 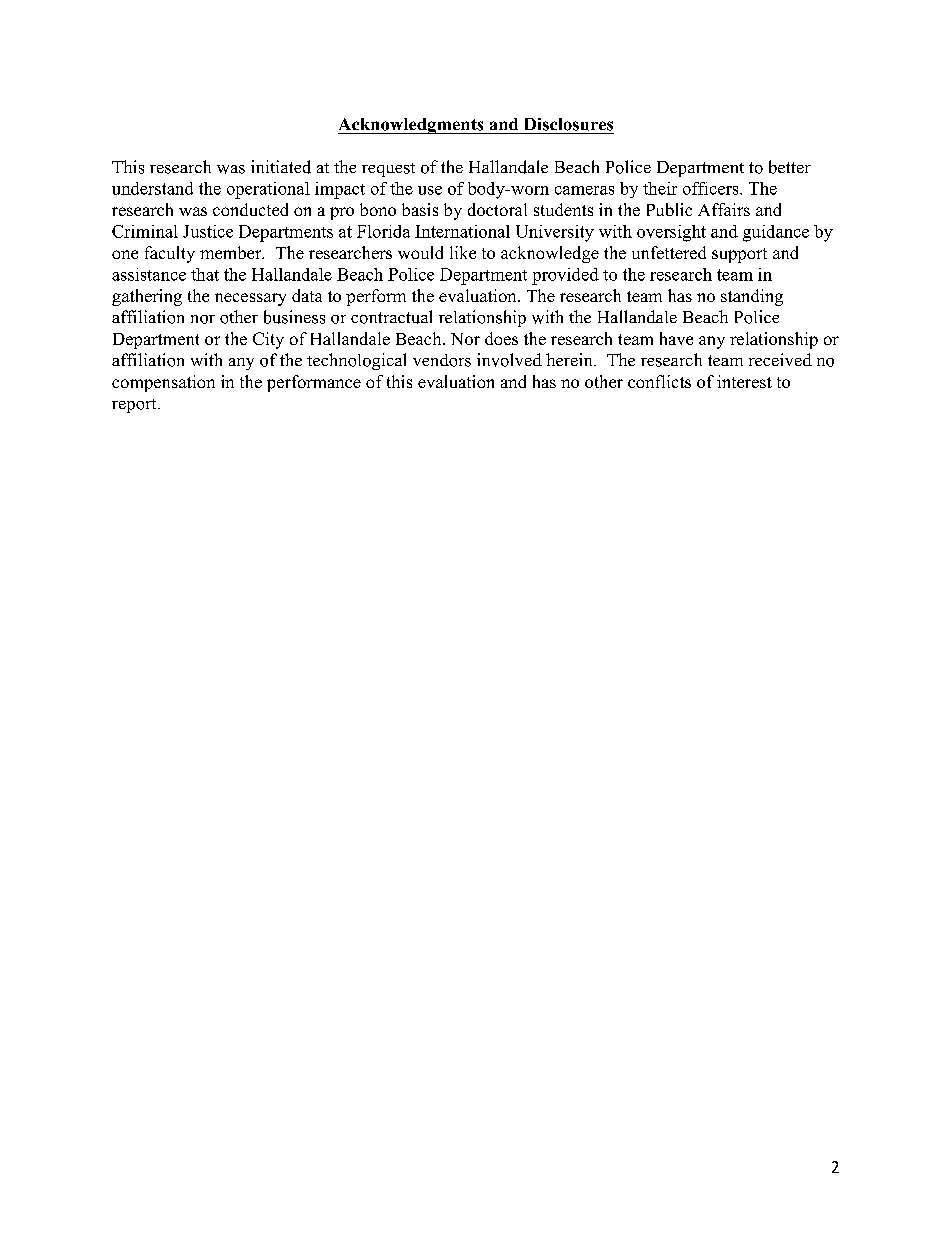 What do you see at coordinates (501, 338) in the screenshot?
I see `does` at bounding box center [501, 338].
